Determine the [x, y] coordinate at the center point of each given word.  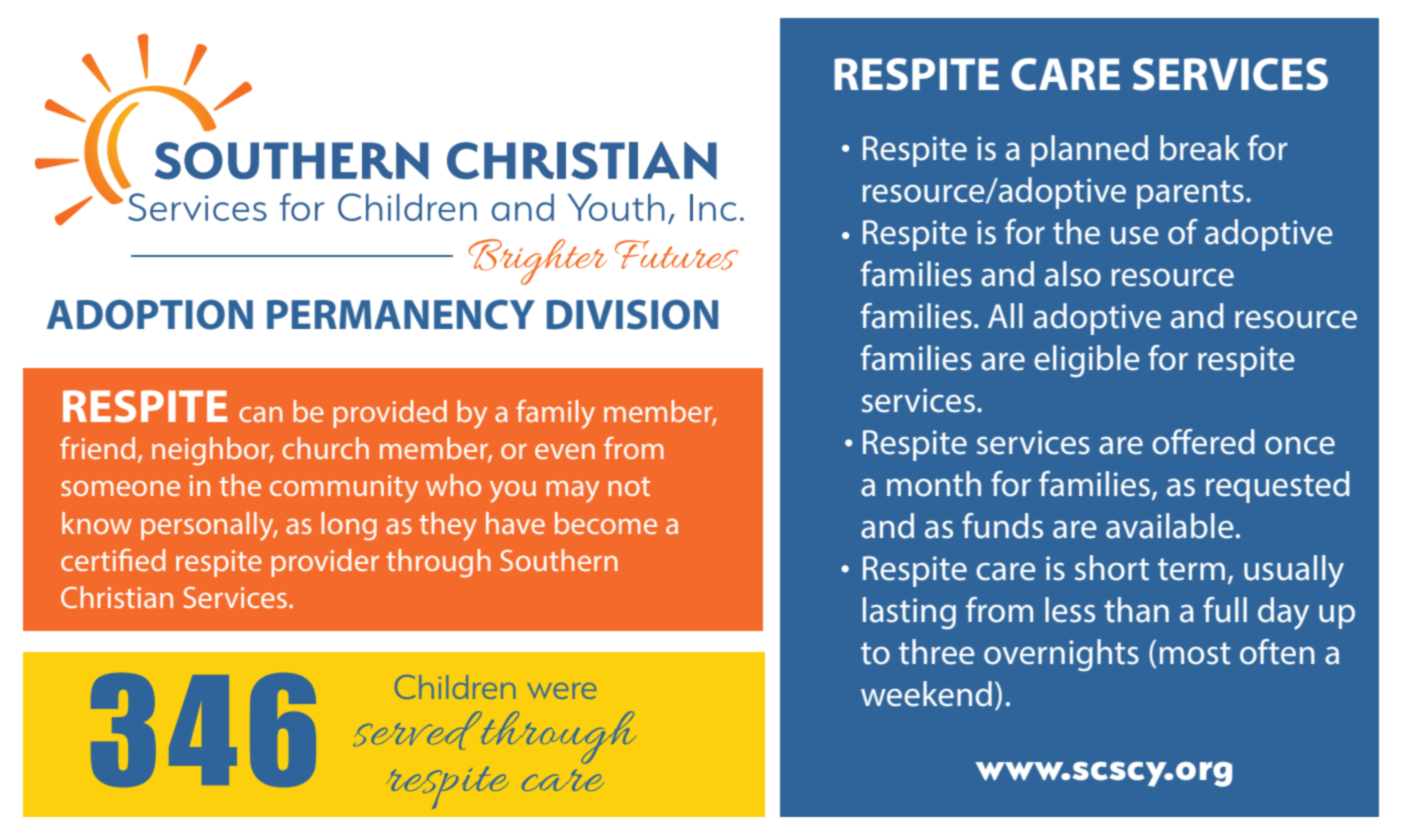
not [629, 486]
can [261, 414]
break [1200, 148]
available [1170, 526]
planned [1089, 151]
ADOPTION [150, 314]
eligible [1087, 361]
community [344, 489]
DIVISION [632, 314]
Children [455, 687]
